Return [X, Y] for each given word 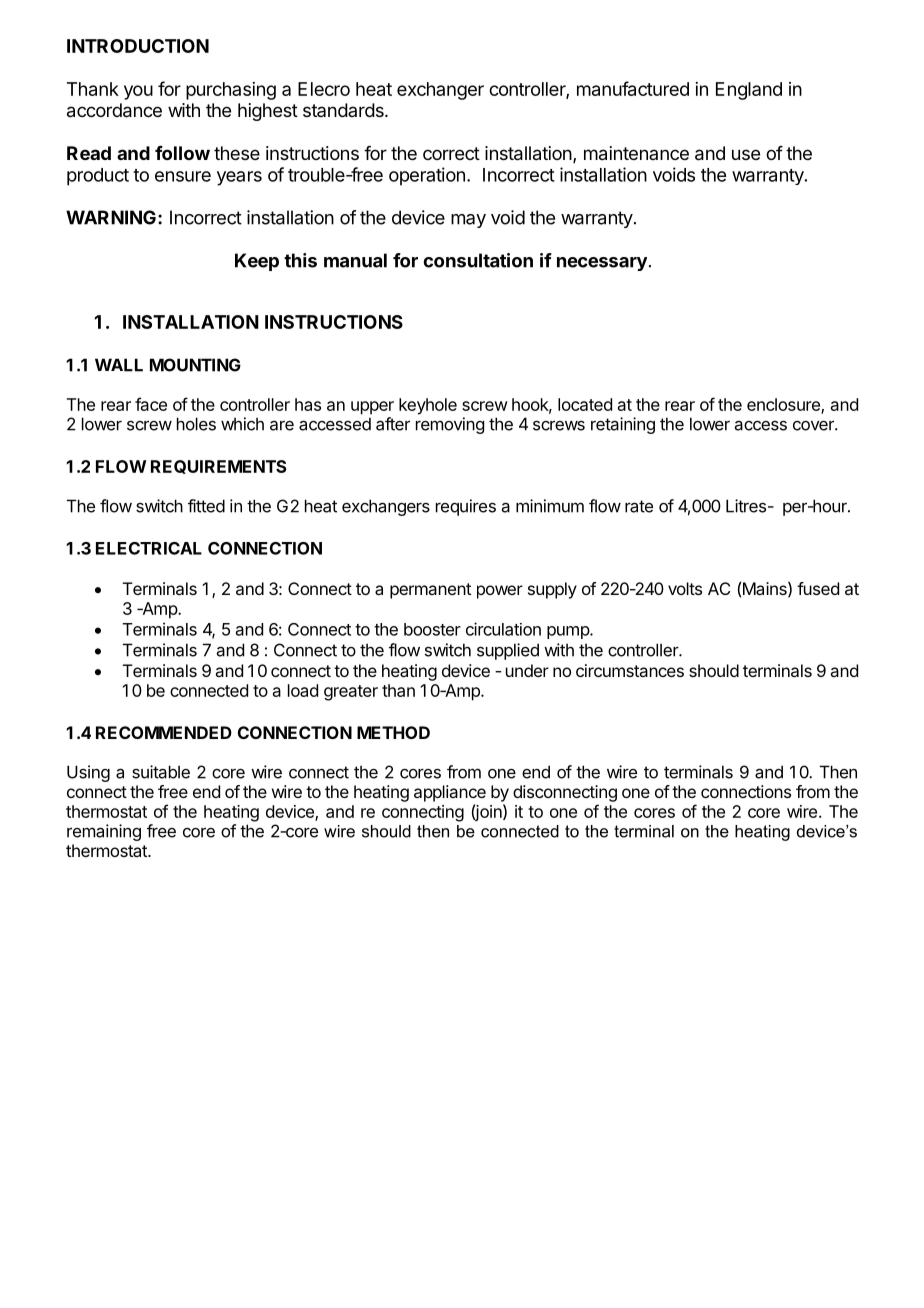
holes [196, 424]
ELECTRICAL [149, 548]
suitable [161, 772]
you [138, 92]
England [749, 91]
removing [450, 425]
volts [685, 588]
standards [344, 110]
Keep [257, 262]
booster [432, 629]
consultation [478, 260]
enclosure [784, 405]
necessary [602, 264]
